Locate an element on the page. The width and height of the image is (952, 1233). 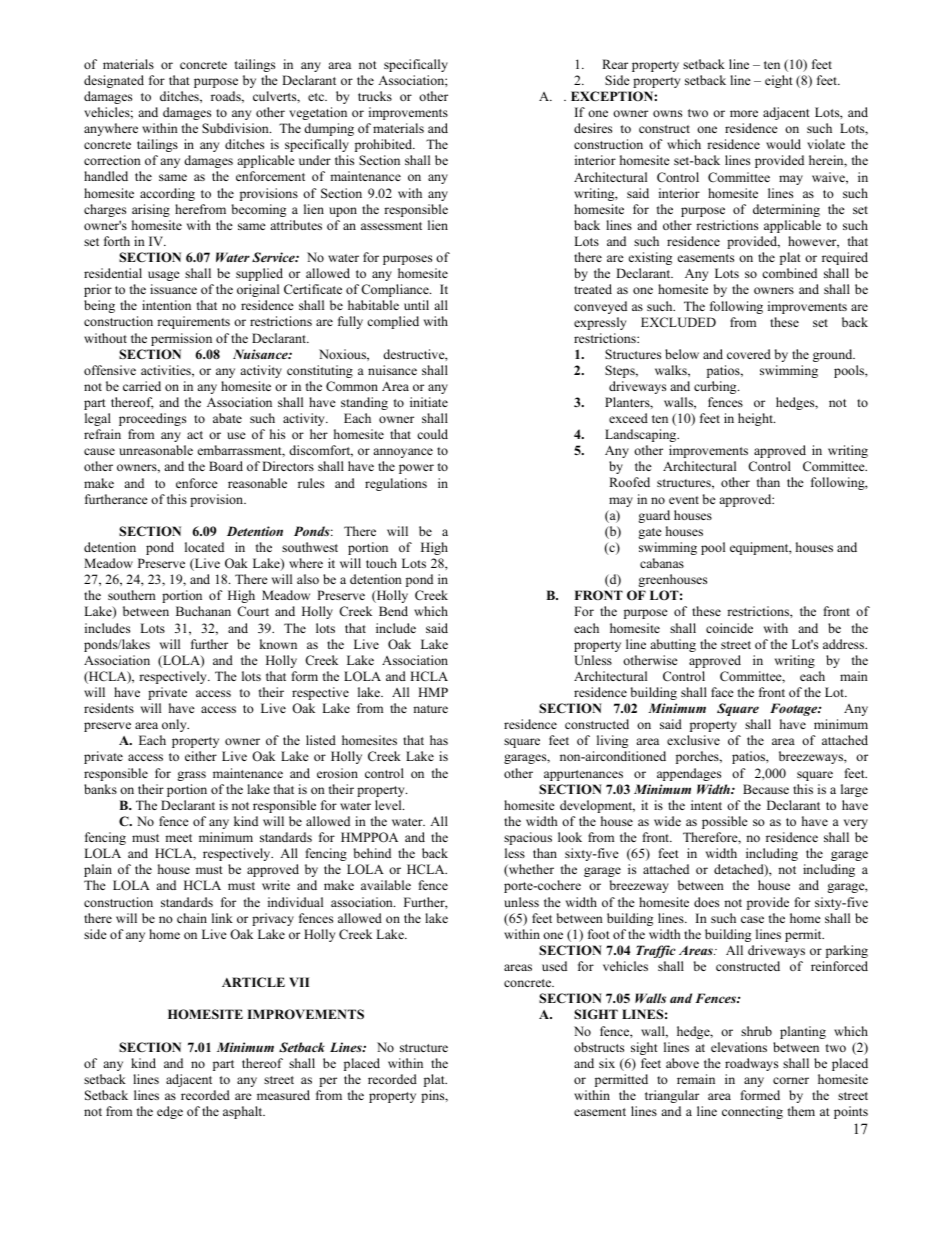
Subdivision is located at coordinates (236, 128).
